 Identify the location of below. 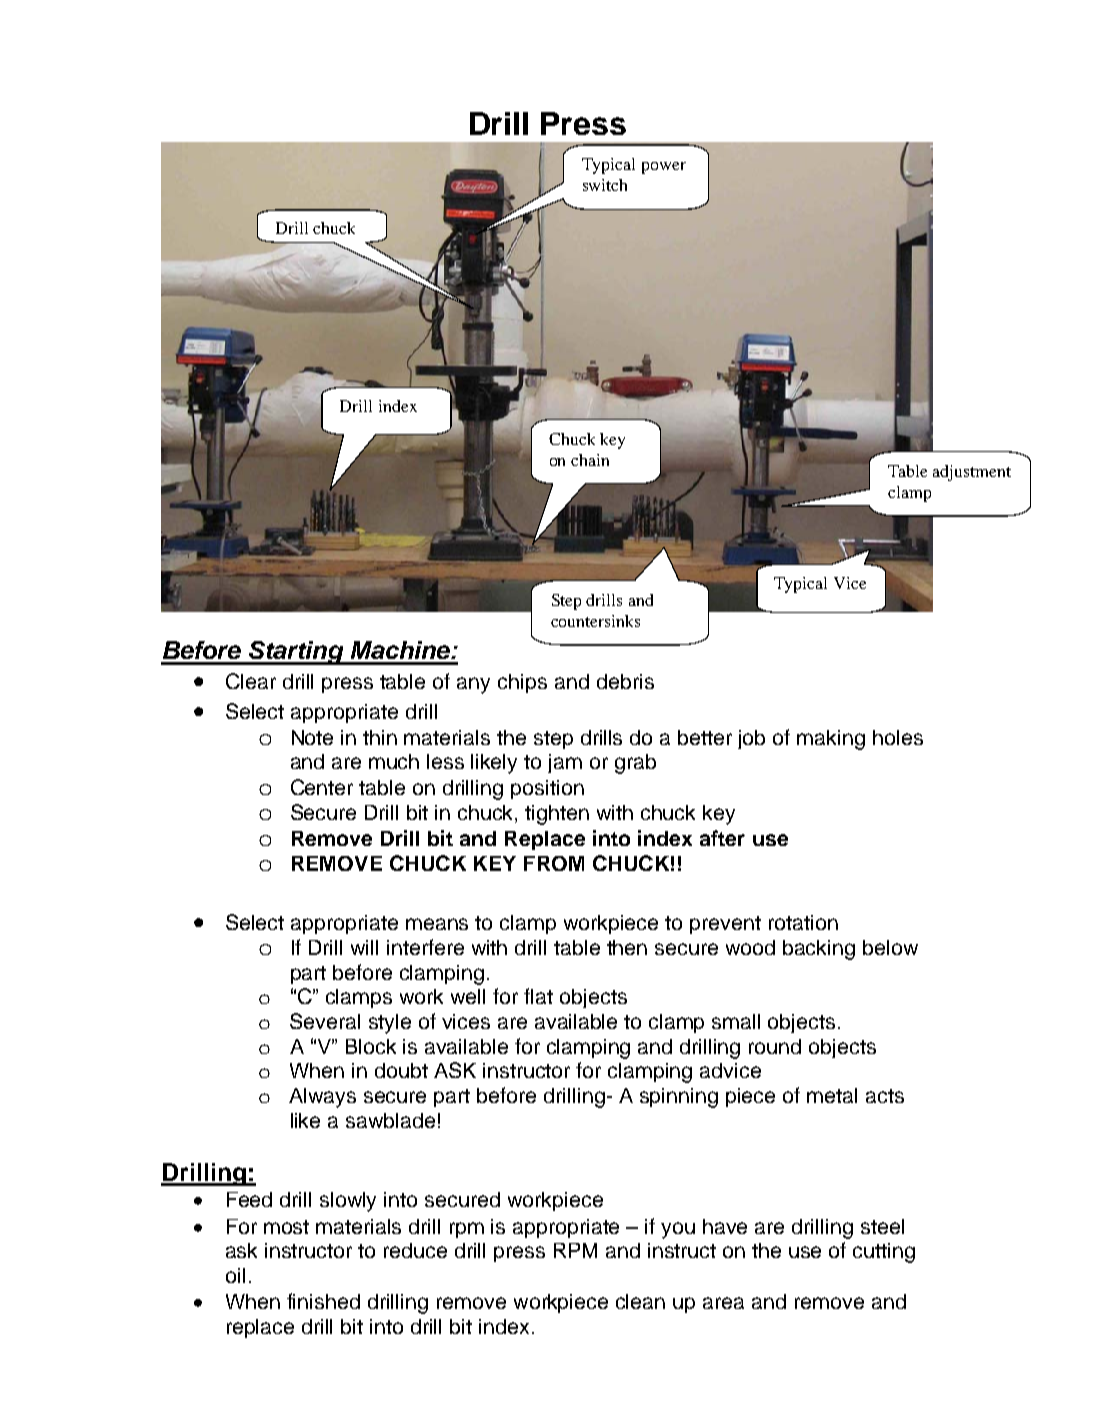
(890, 947).
